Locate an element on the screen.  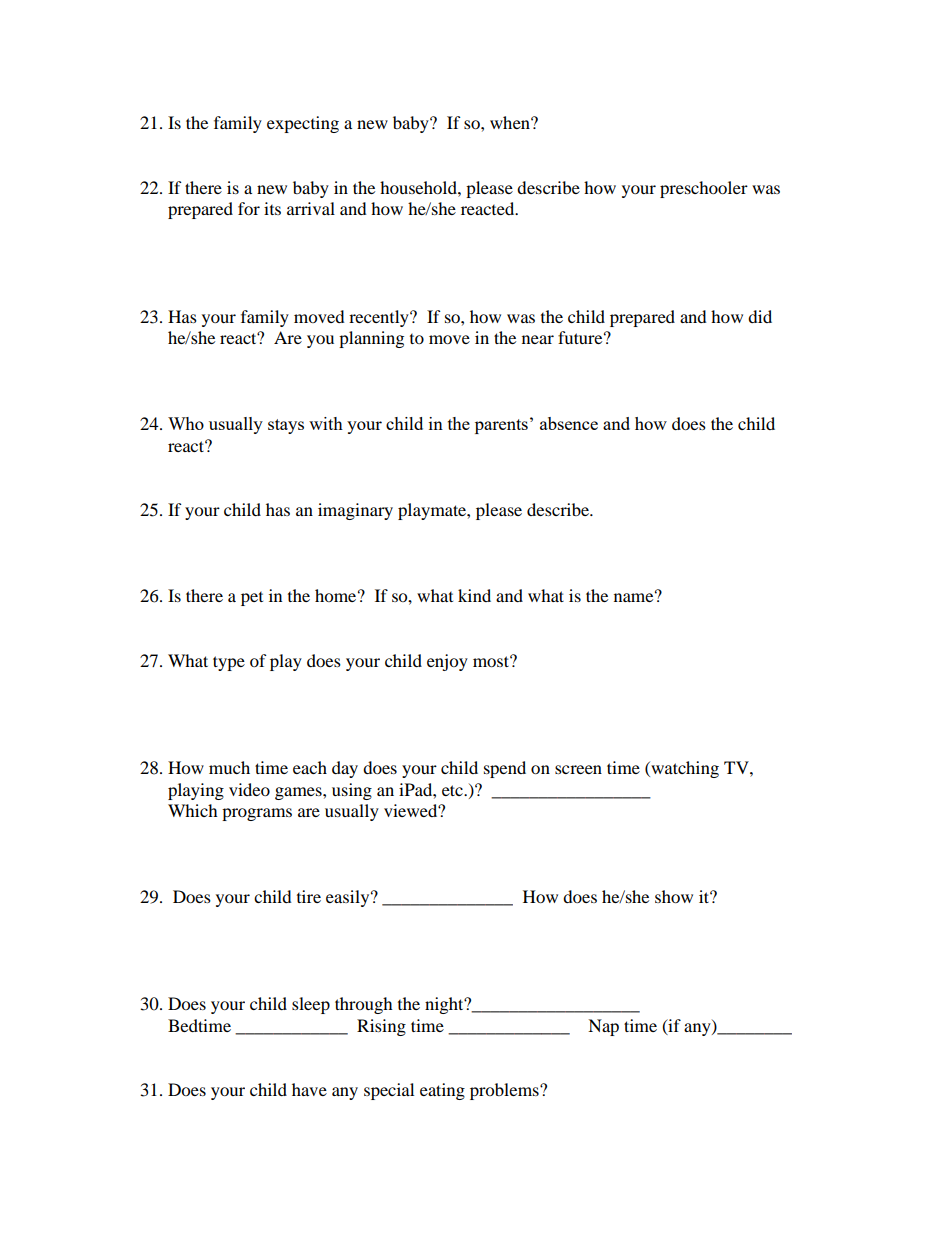
preschooler is located at coordinates (704, 189).
